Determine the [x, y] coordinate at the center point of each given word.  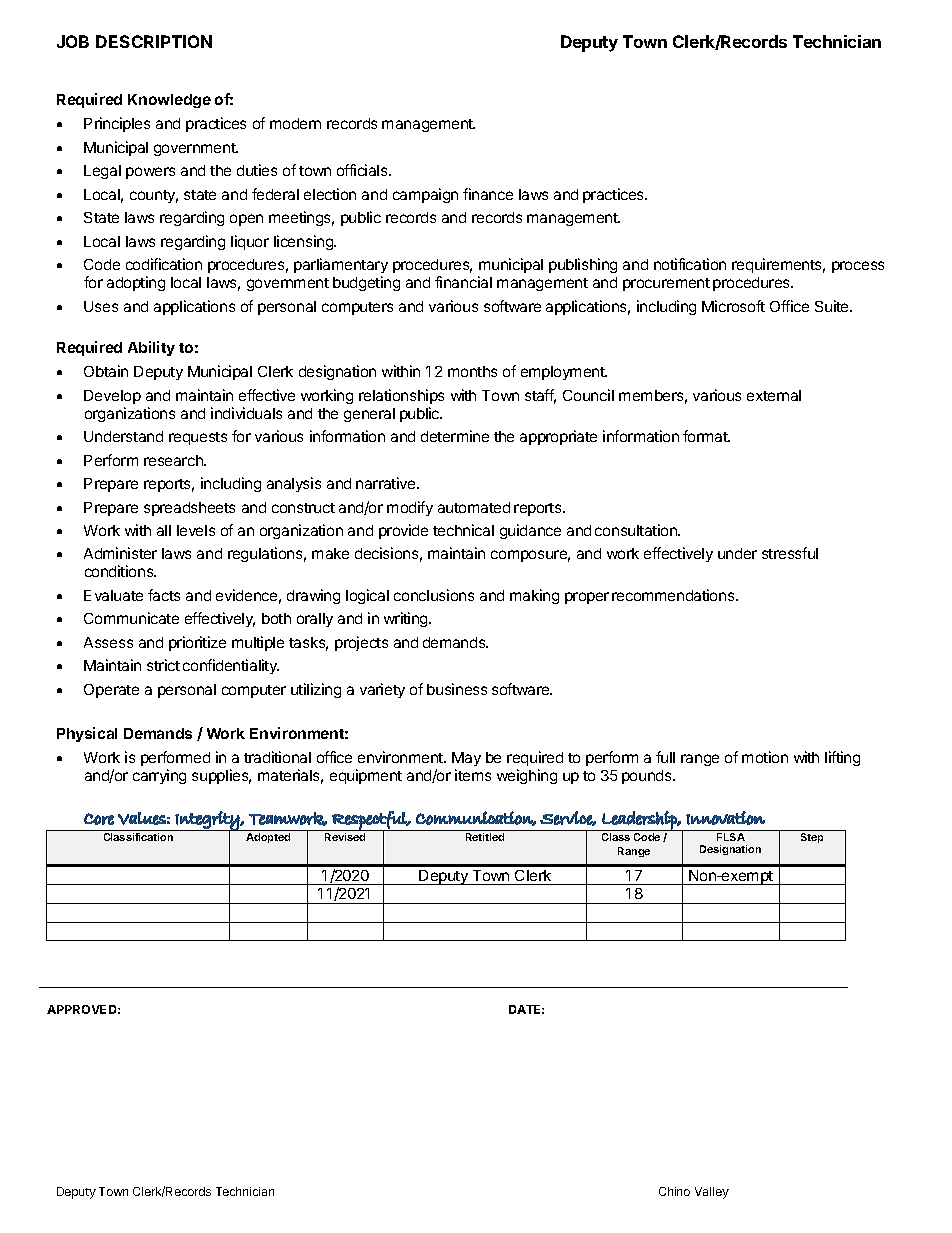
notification [690, 264]
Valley [712, 1193]
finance [488, 194]
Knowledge [169, 101]
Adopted [268, 838]
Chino [674, 1191]
